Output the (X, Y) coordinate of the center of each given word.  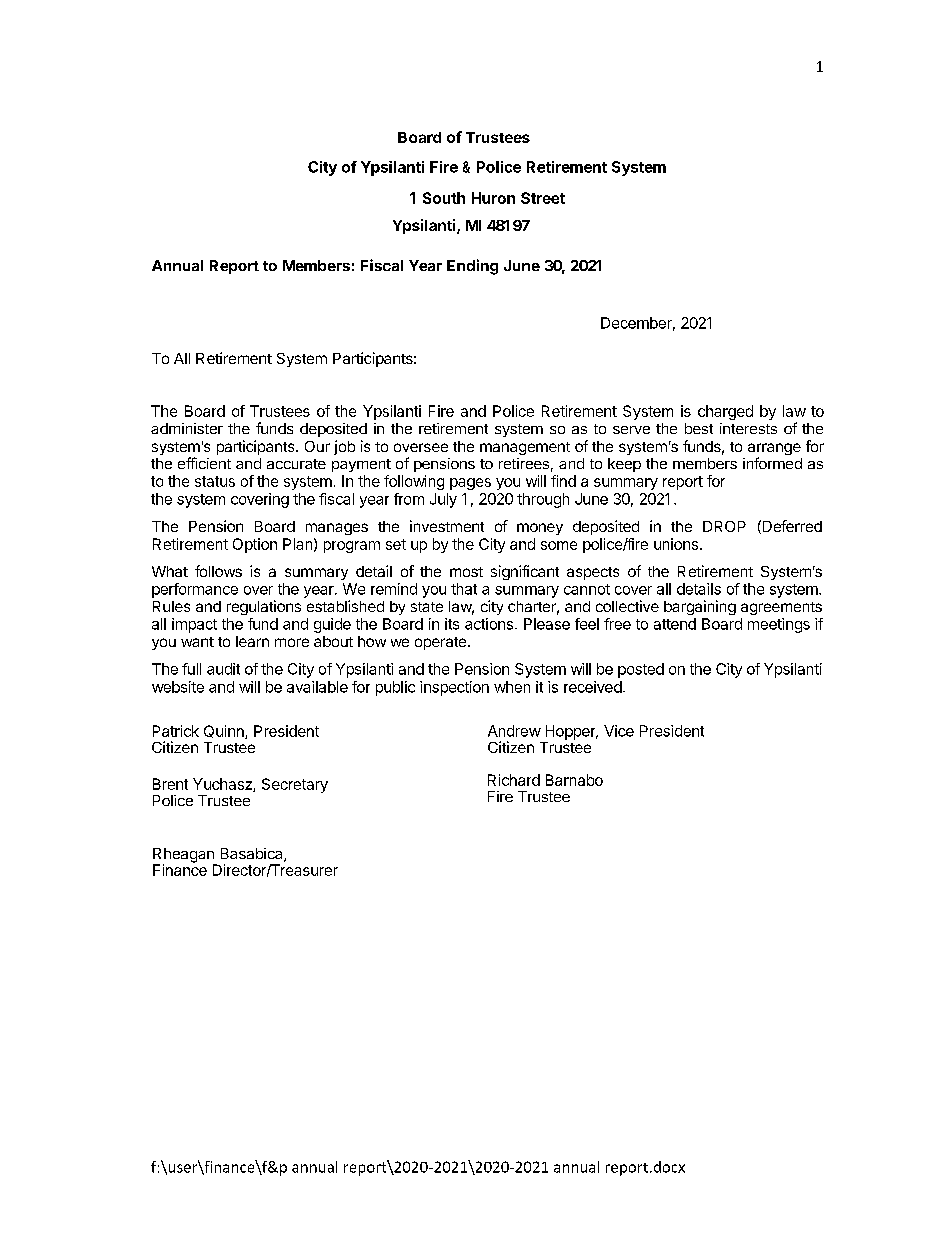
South (444, 198)
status (215, 481)
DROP (724, 526)
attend (675, 624)
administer (187, 428)
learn (252, 641)
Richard (514, 780)
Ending (472, 267)
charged (725, 412)
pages (470, 484)
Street (543, 198)
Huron (493, 198)
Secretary (295, 785)
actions (489, 624)
